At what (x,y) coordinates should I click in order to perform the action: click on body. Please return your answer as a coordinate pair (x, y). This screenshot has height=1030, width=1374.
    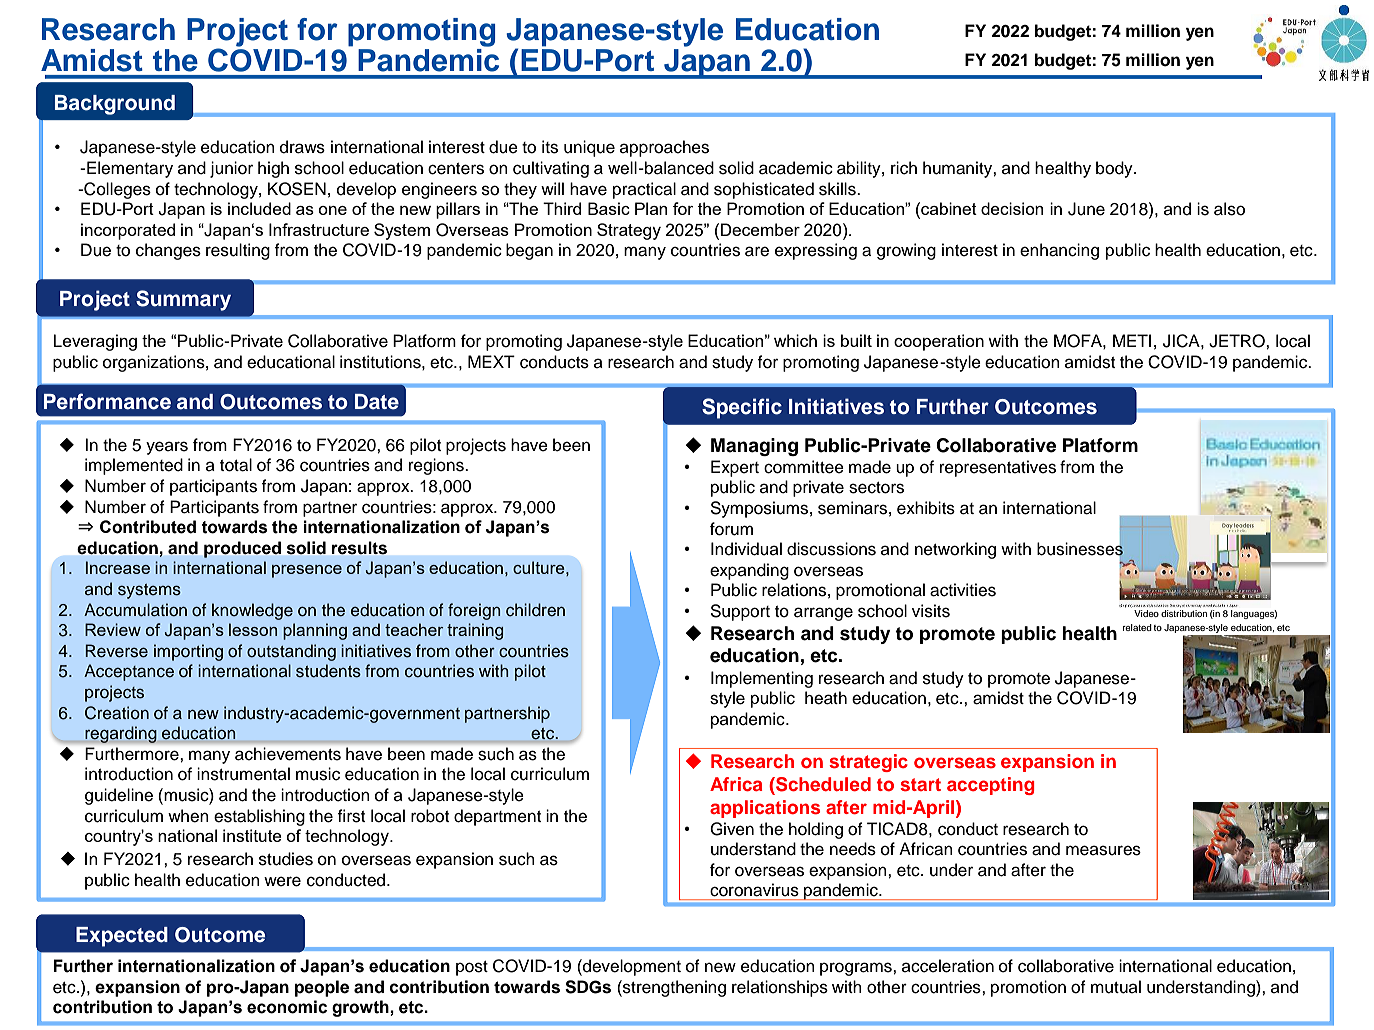
    Looking at the image, I should click on (1115, 169).
